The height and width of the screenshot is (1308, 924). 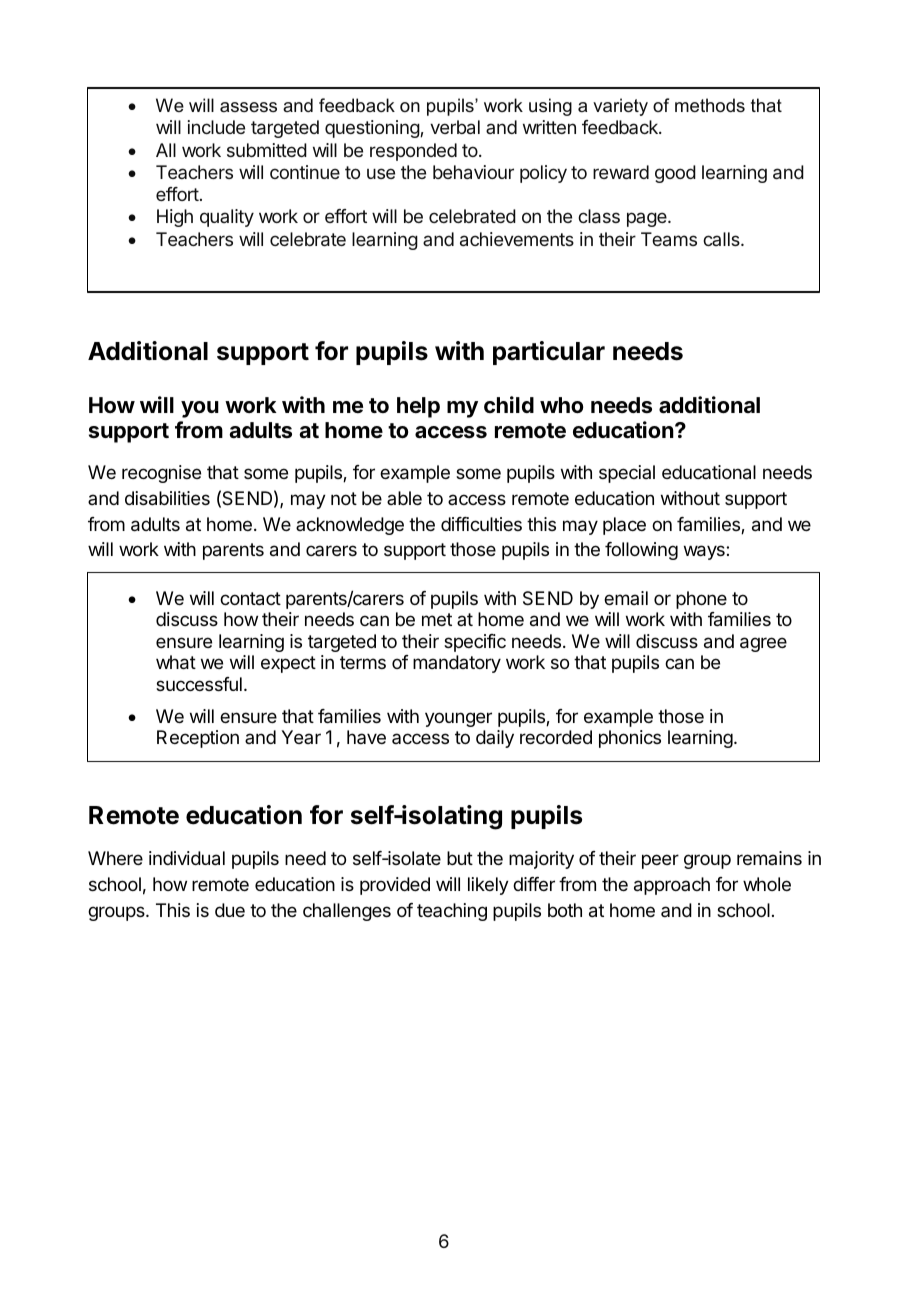 What do you see at coordinates (216, 127) in the screenshot?
I see `include` at bounding box center [216, 127].
